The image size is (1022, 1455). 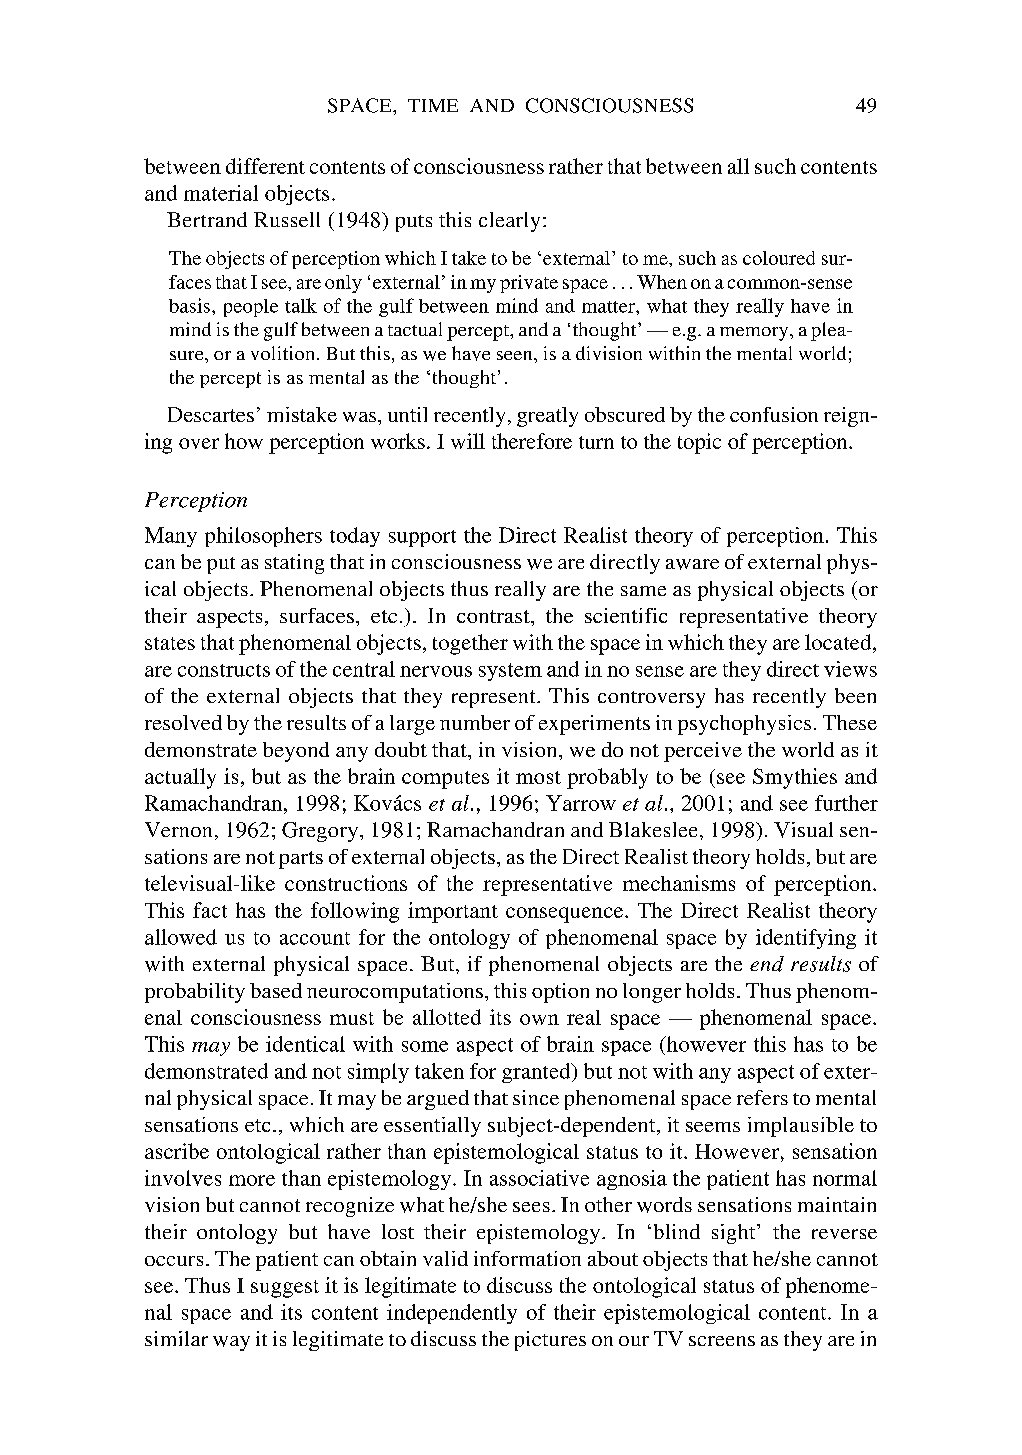 I want to click on coloured, so click(x=779, y=258).
